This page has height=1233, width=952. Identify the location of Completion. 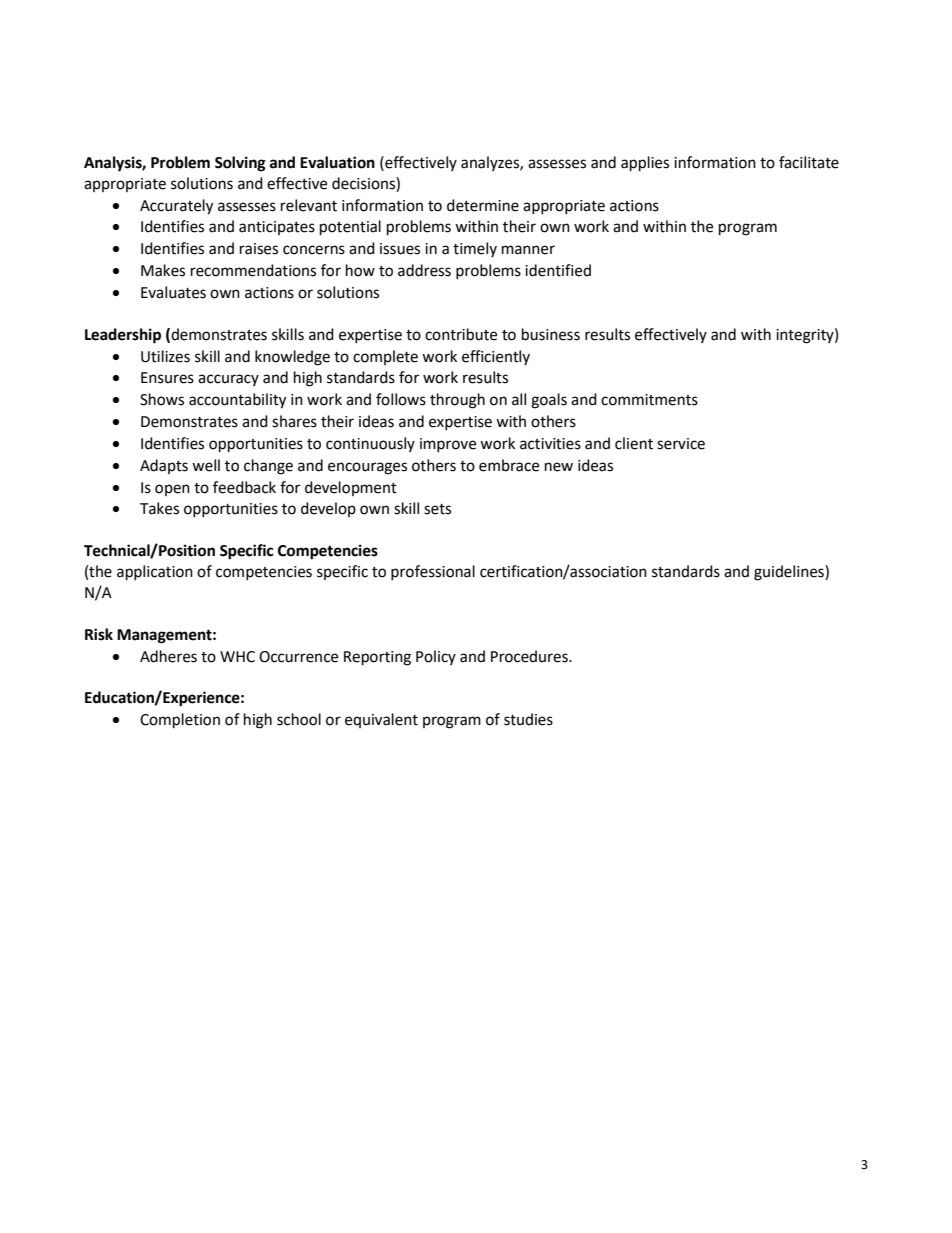
(180, 721).
